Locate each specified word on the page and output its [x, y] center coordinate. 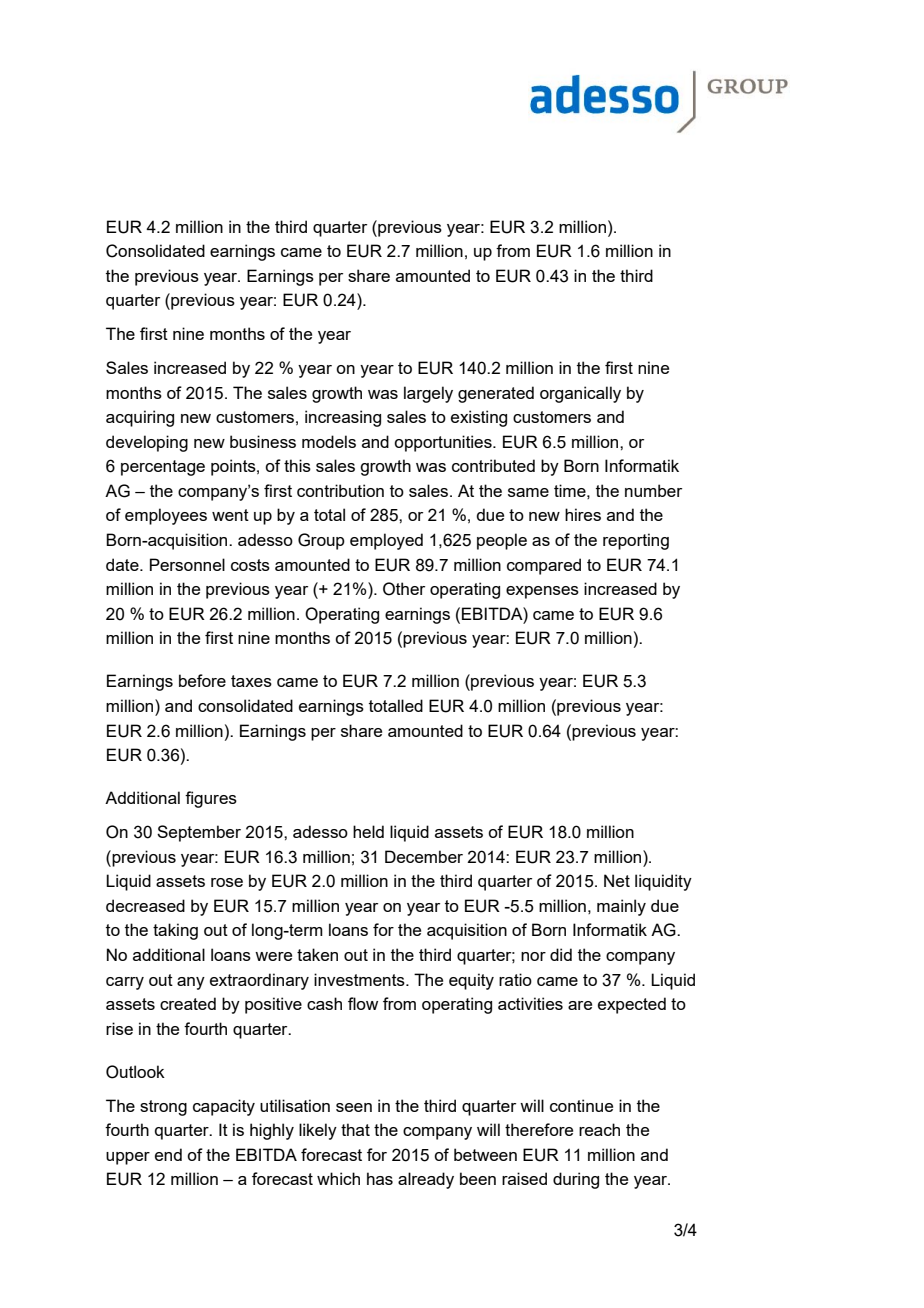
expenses [542, 592]
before [202, 680]
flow [363, 1003]
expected [632, 1005]
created [188, 1003]
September [199, 833]
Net [617, 880]
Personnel [187, 564]
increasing [343, 418]
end [168, 1154]
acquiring [140, 418]
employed [386, 541]
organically [580, 394]
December [424, 856]
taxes [251, 681]
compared [544, 566]
